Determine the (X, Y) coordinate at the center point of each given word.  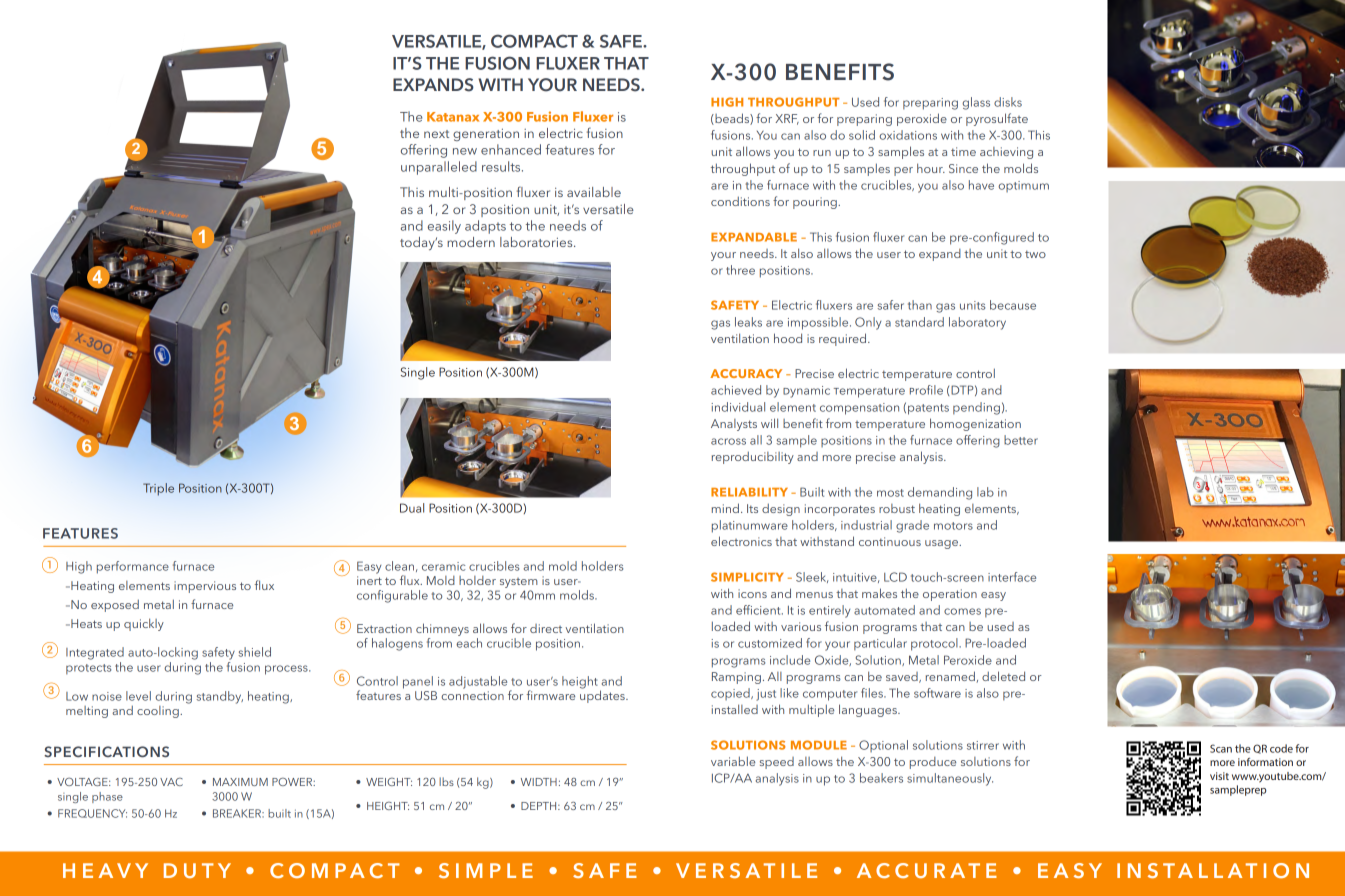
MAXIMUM (240, 782)
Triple (158, 489)
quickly (144, 624)
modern (471, 242)
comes (962, 611)
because (1013, 305)
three (740, 270)
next (436, 134)
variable (733, 761)
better (1021, 440)
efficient (759, 610)
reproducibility (753, 457)
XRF (787, 119)
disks (1008, 102)
